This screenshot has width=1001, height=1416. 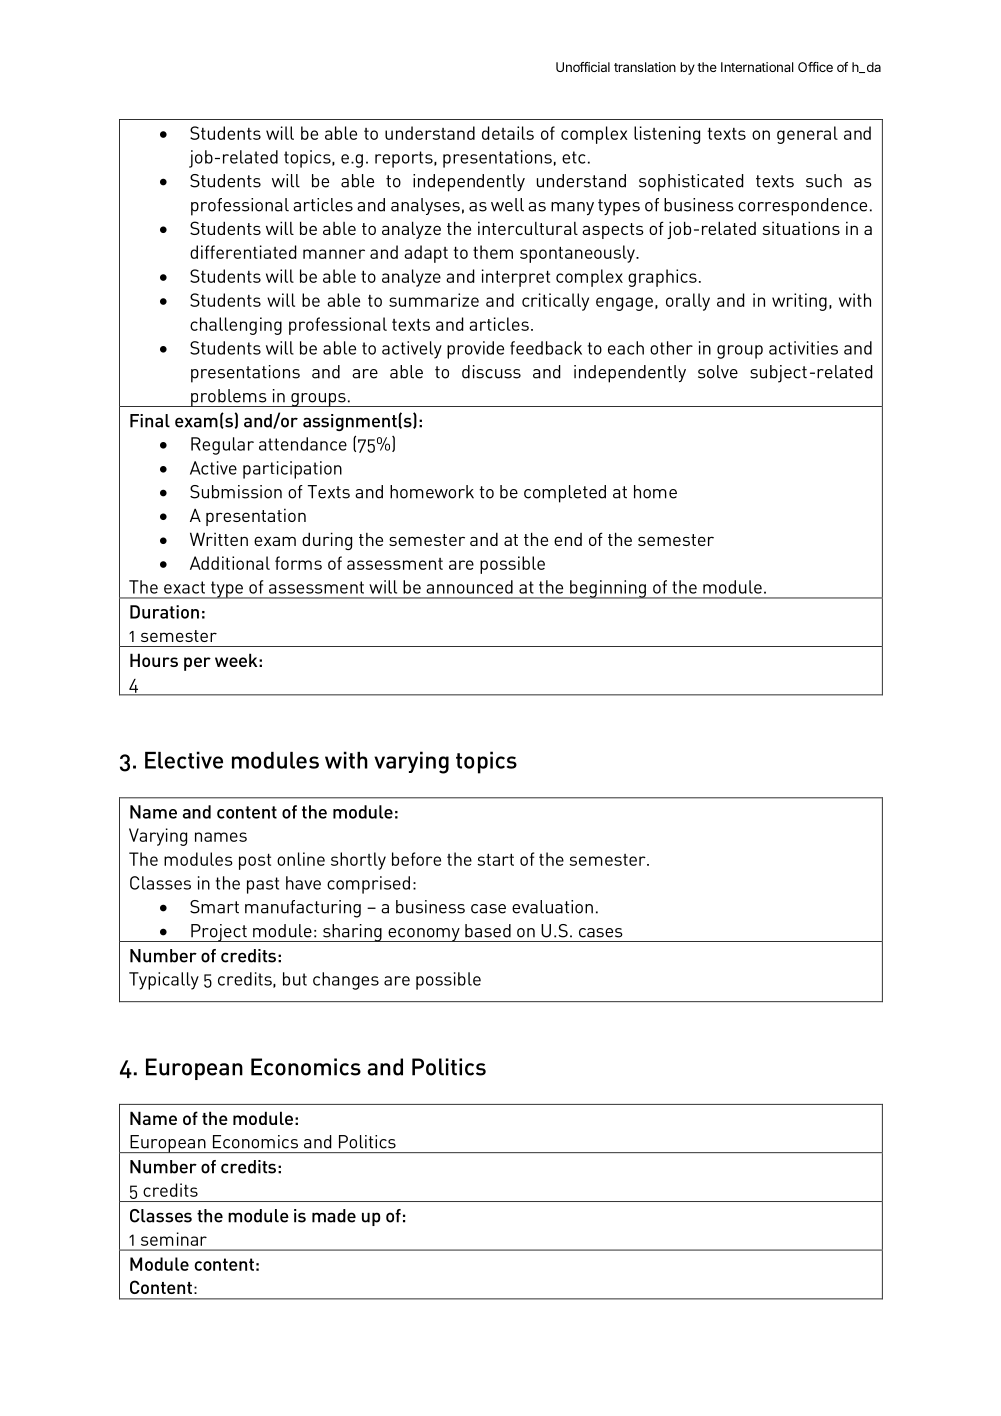 I want to click on announced, so click(x=469, y=587).
